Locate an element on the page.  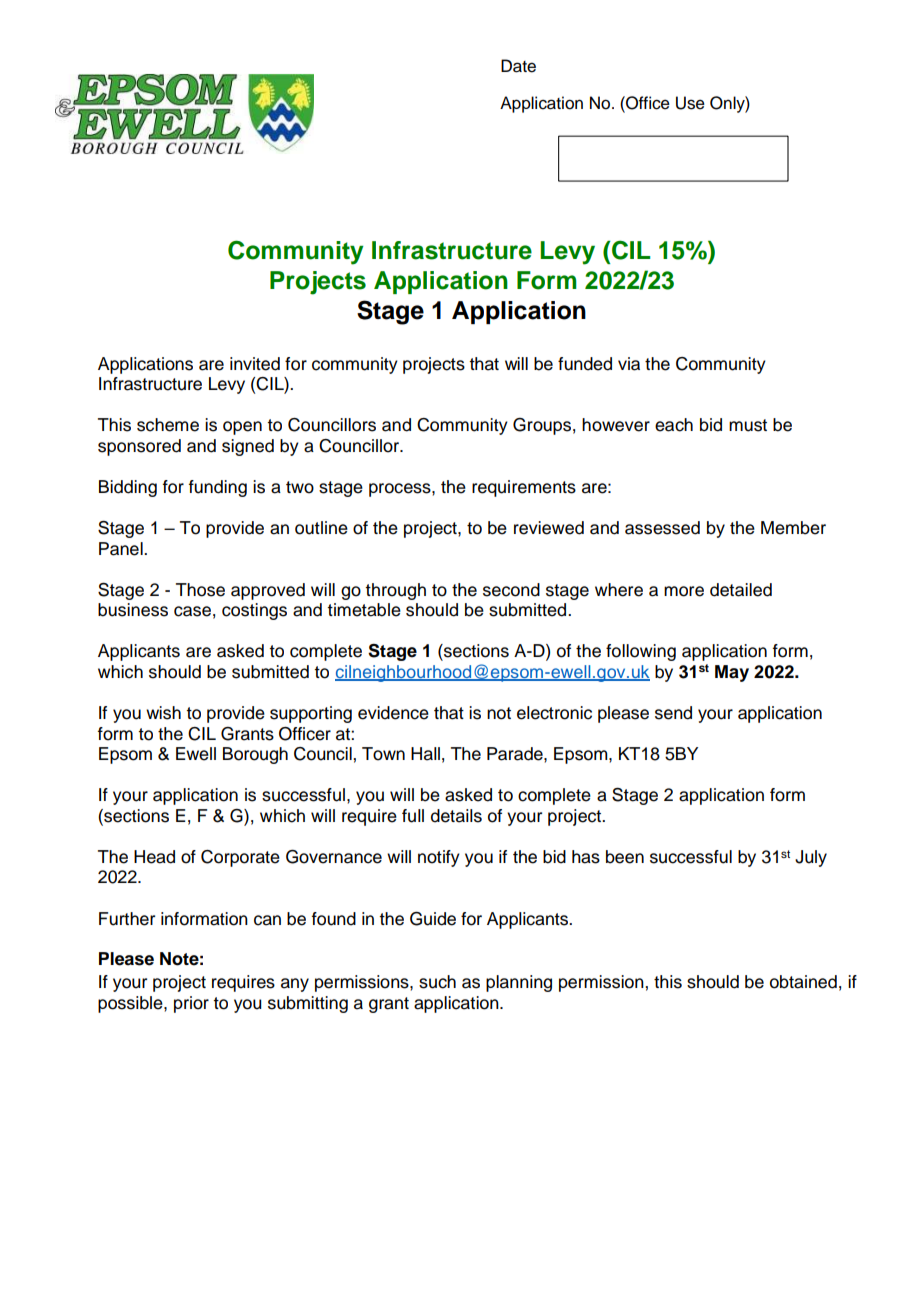
Use is located at coordinates (690, 103).
